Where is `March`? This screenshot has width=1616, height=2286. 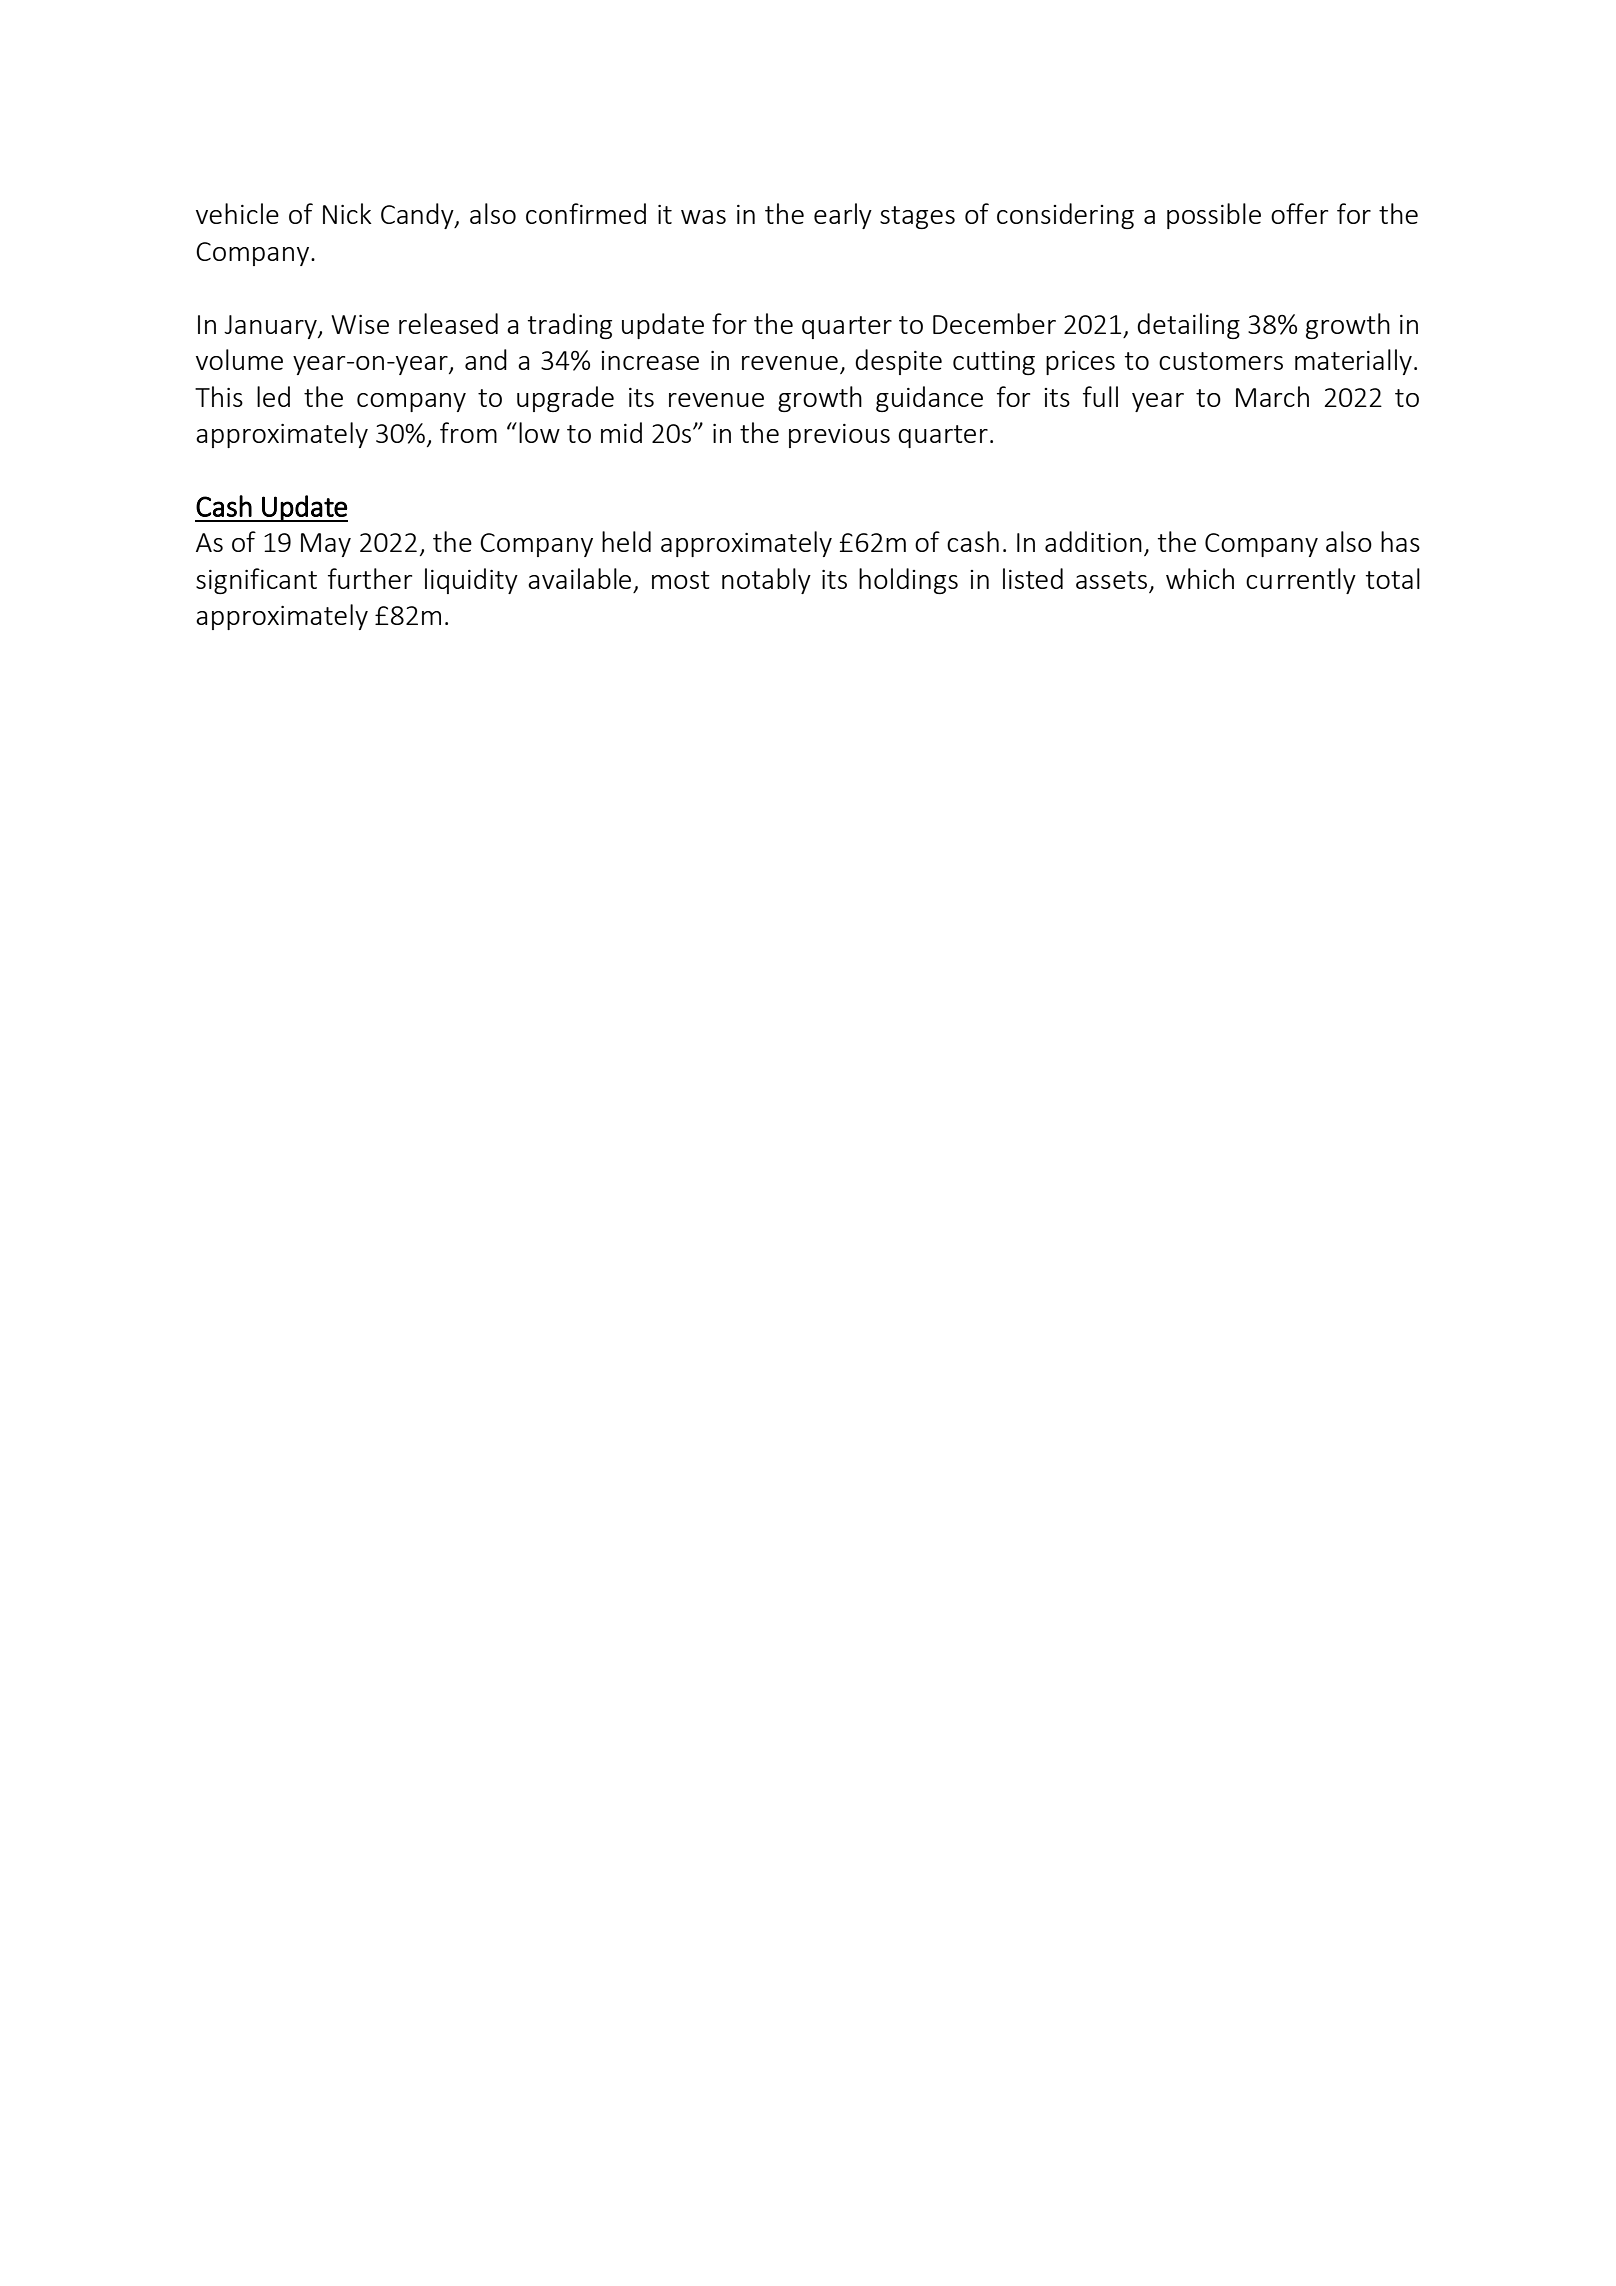
March is located at coordinates (1272, 396).
